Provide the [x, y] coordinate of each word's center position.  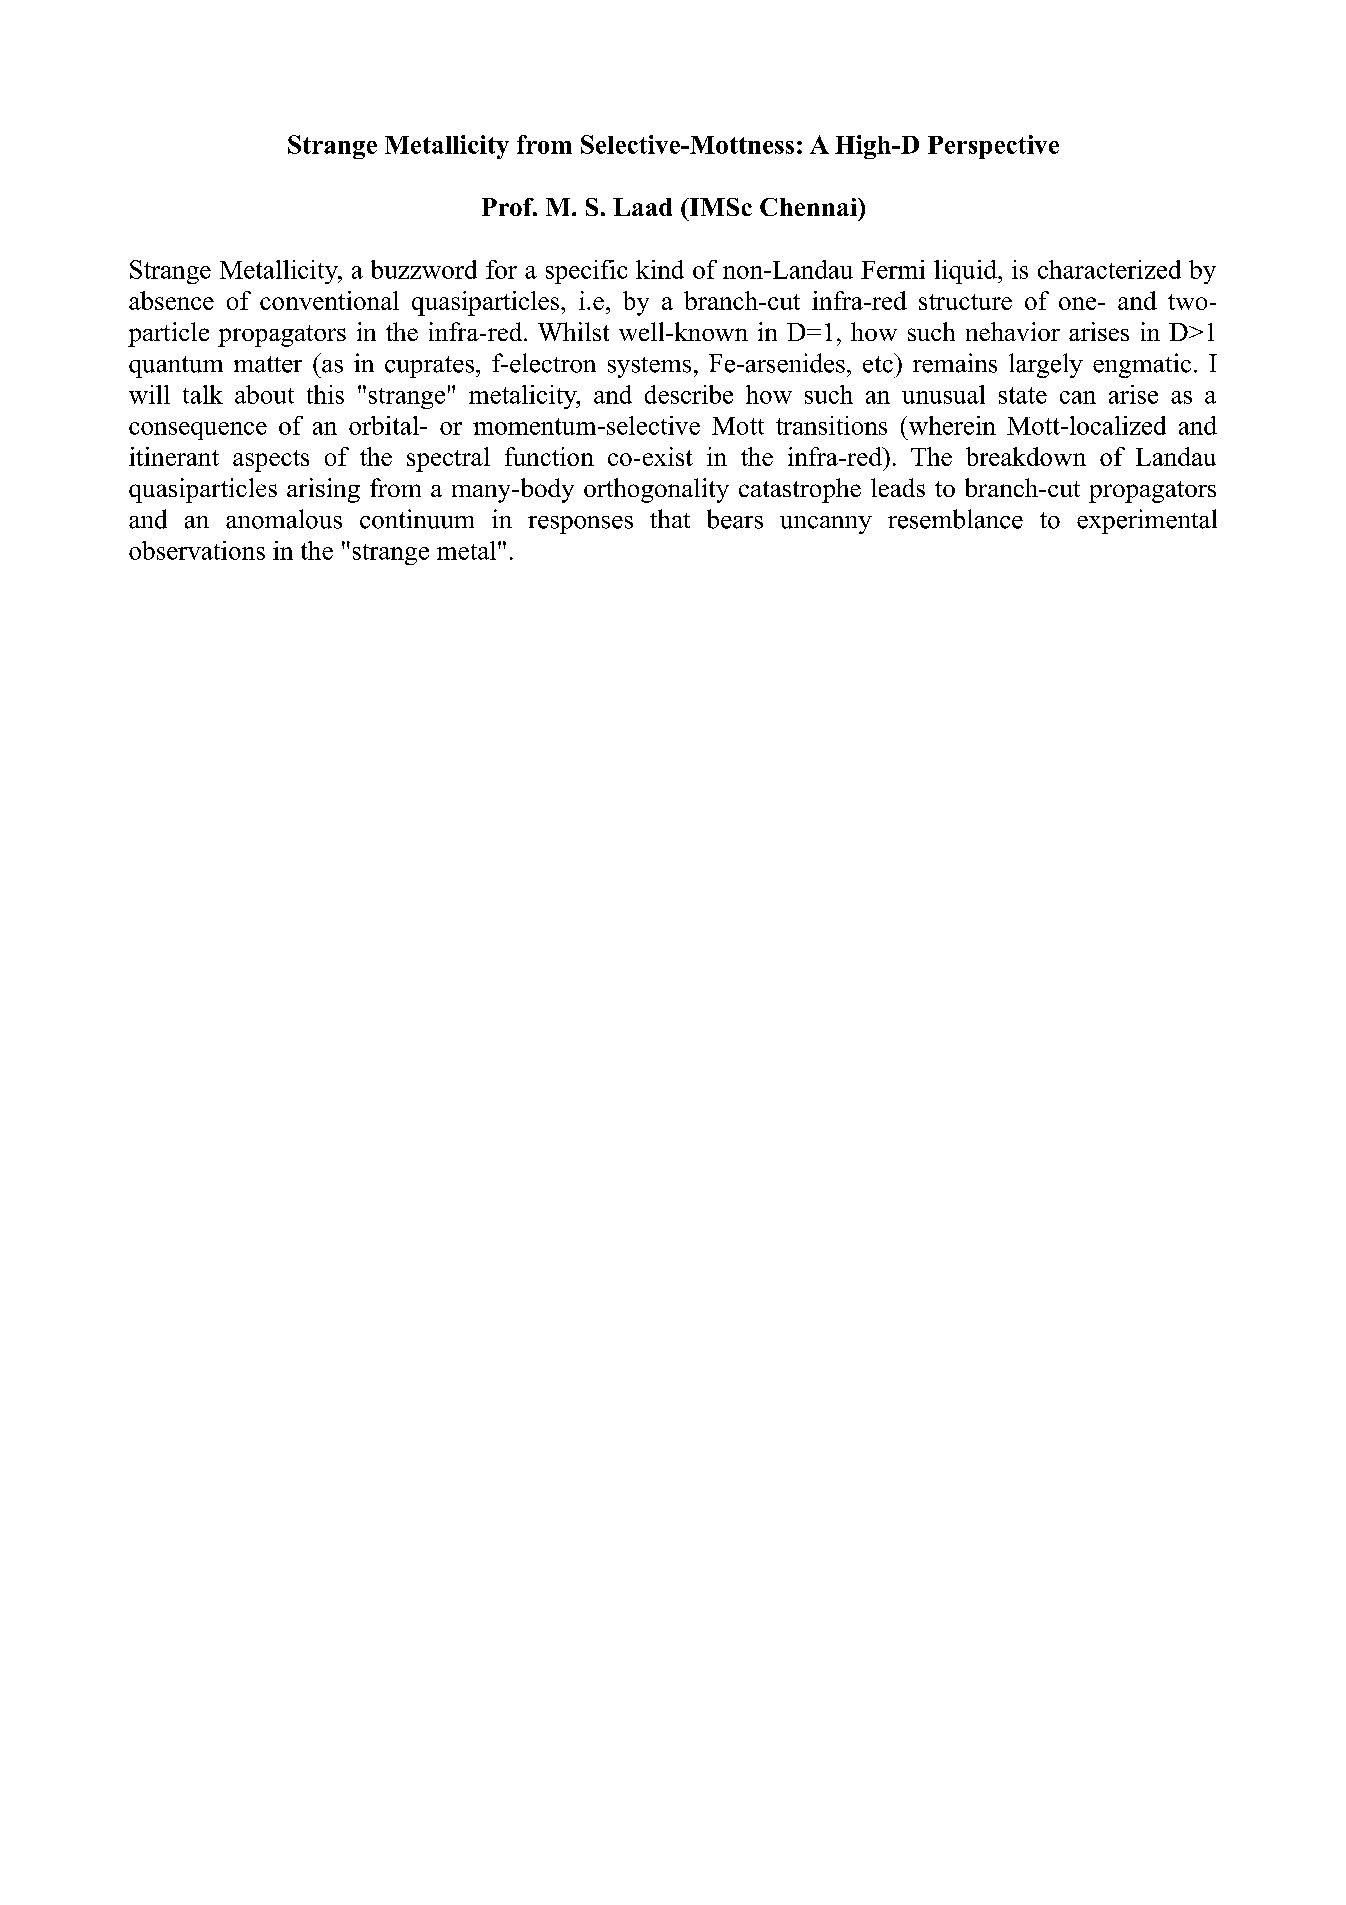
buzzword [424, 269]
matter [268, 364]
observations [197, 550]
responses [580, 525]
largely [1046, 365]
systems [649, 367]
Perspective [993, 147]
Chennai [809, 207]
